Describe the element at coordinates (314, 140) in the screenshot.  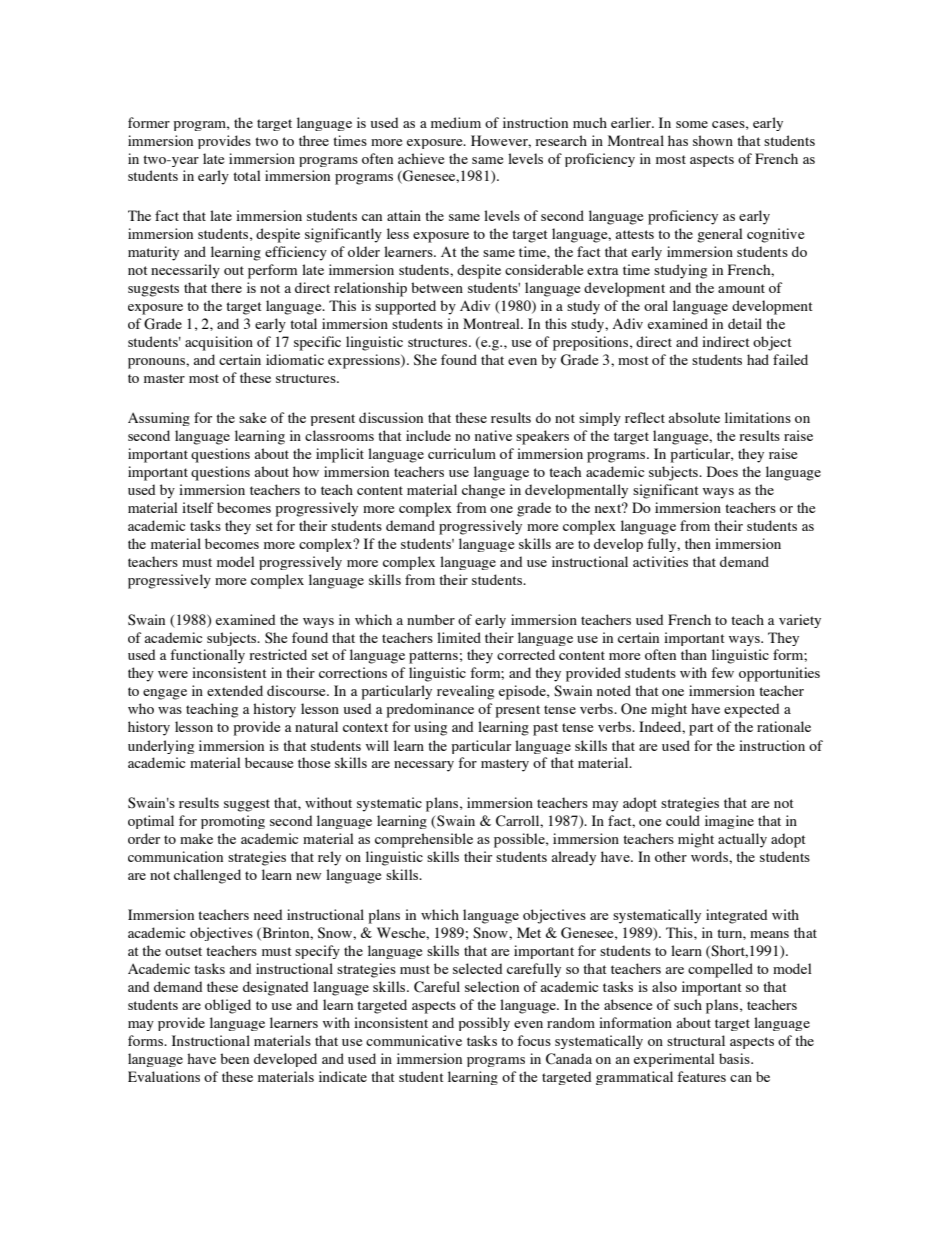
I see `three` at that location.
